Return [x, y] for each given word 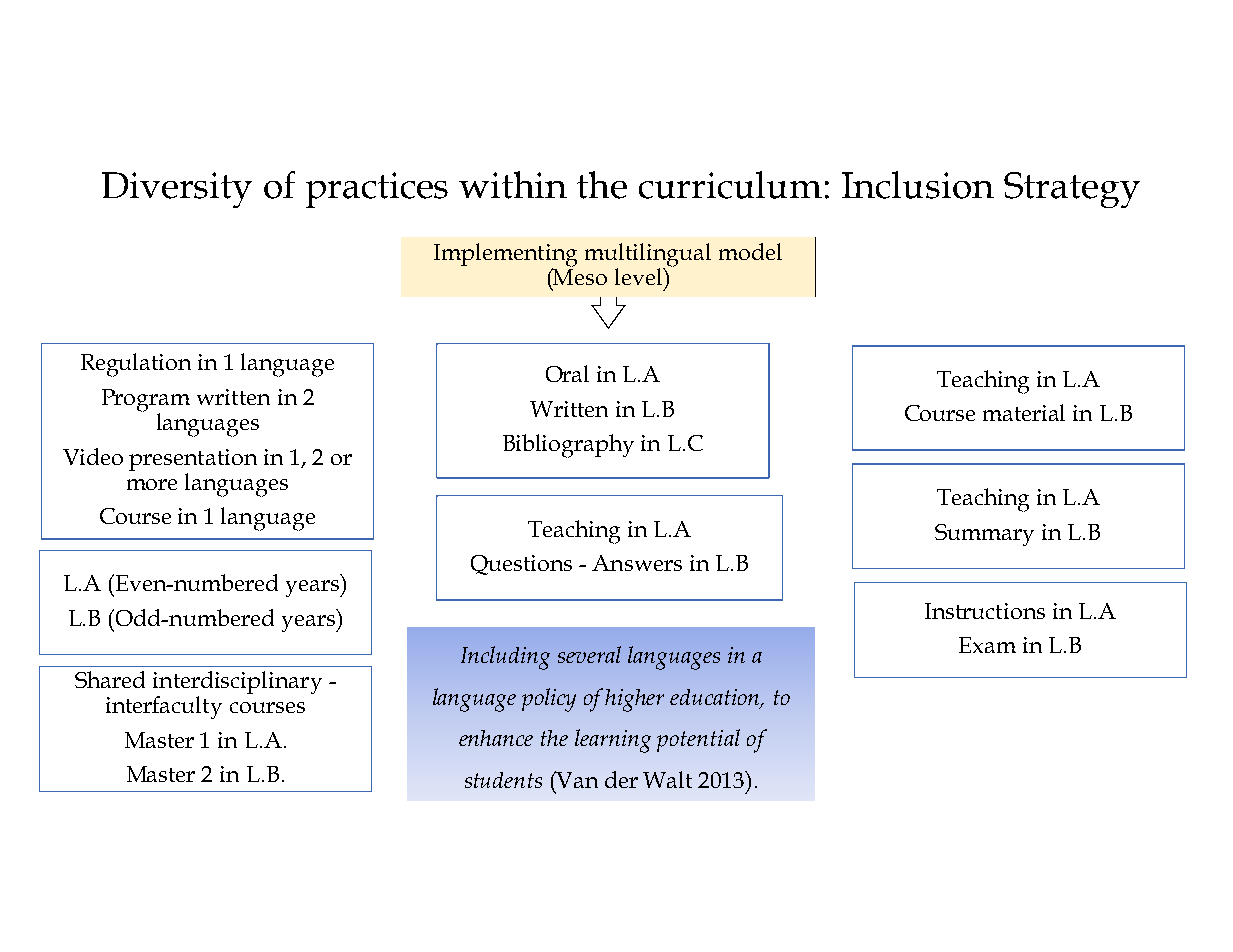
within [513, 185]
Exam [987, 645]
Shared [110, 679]
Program [146, 401]
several [589, 654]
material [1024, 412]
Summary [984, 535]
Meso [579, 276]
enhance [496, 738]
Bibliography [568, 446]
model [750, 251]
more [152, 484]
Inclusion [918, 185]
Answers [637, 563]
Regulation [136, 365]
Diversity [177, 190]
